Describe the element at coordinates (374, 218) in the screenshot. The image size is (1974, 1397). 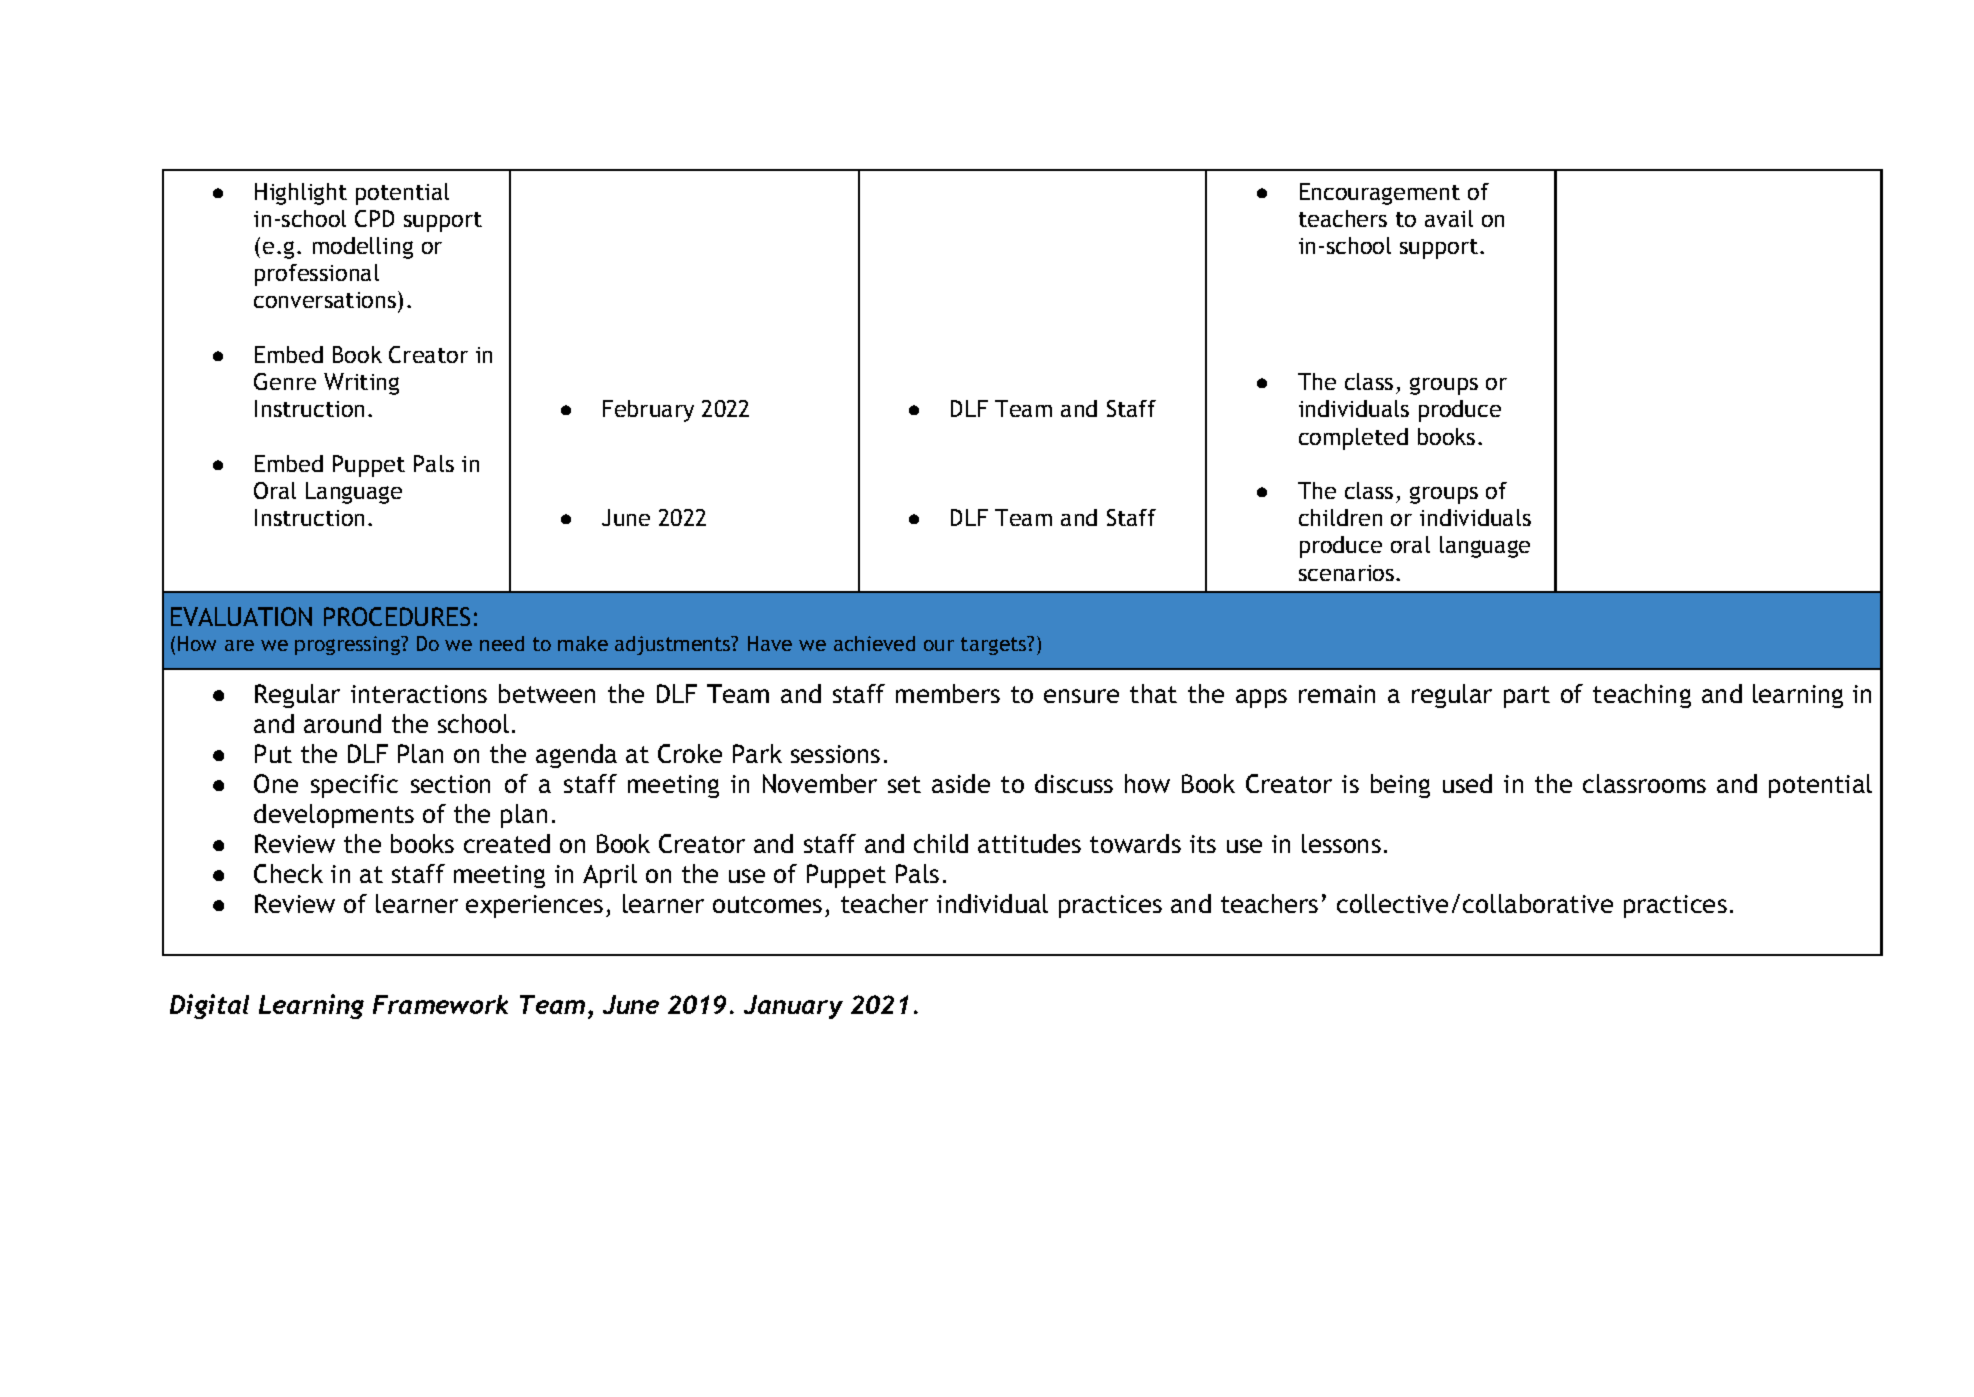
I see `CPD` at that location.
